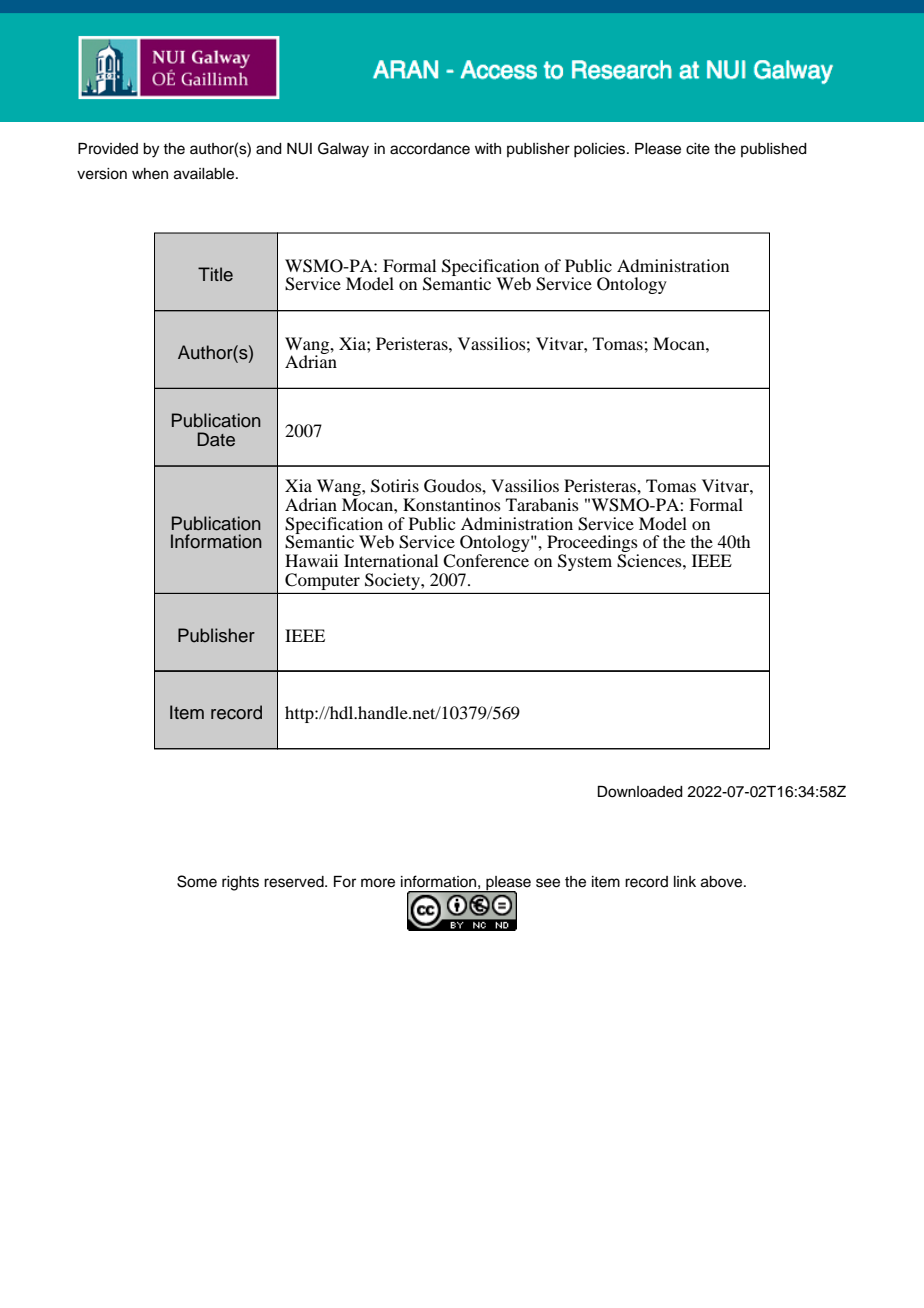 Image resolution: width=924 pixels, height=1308 pixels. Describe the element at coordinates (216, 439) in the document. I see `Date` at that location.
